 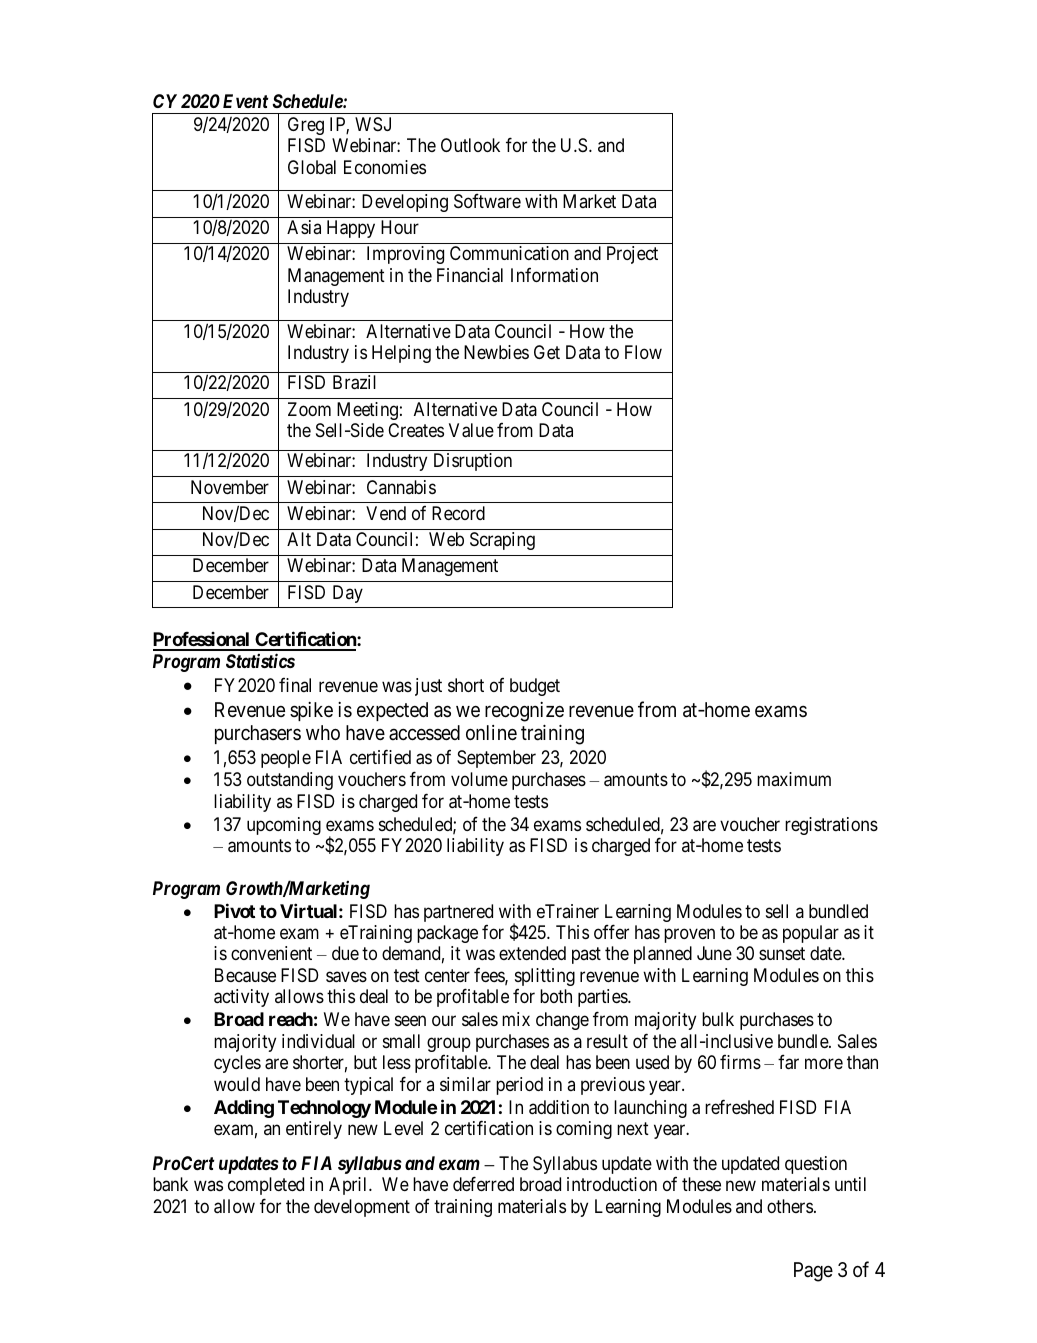 I want to click on deferred, so click(x=483, y=1184).
